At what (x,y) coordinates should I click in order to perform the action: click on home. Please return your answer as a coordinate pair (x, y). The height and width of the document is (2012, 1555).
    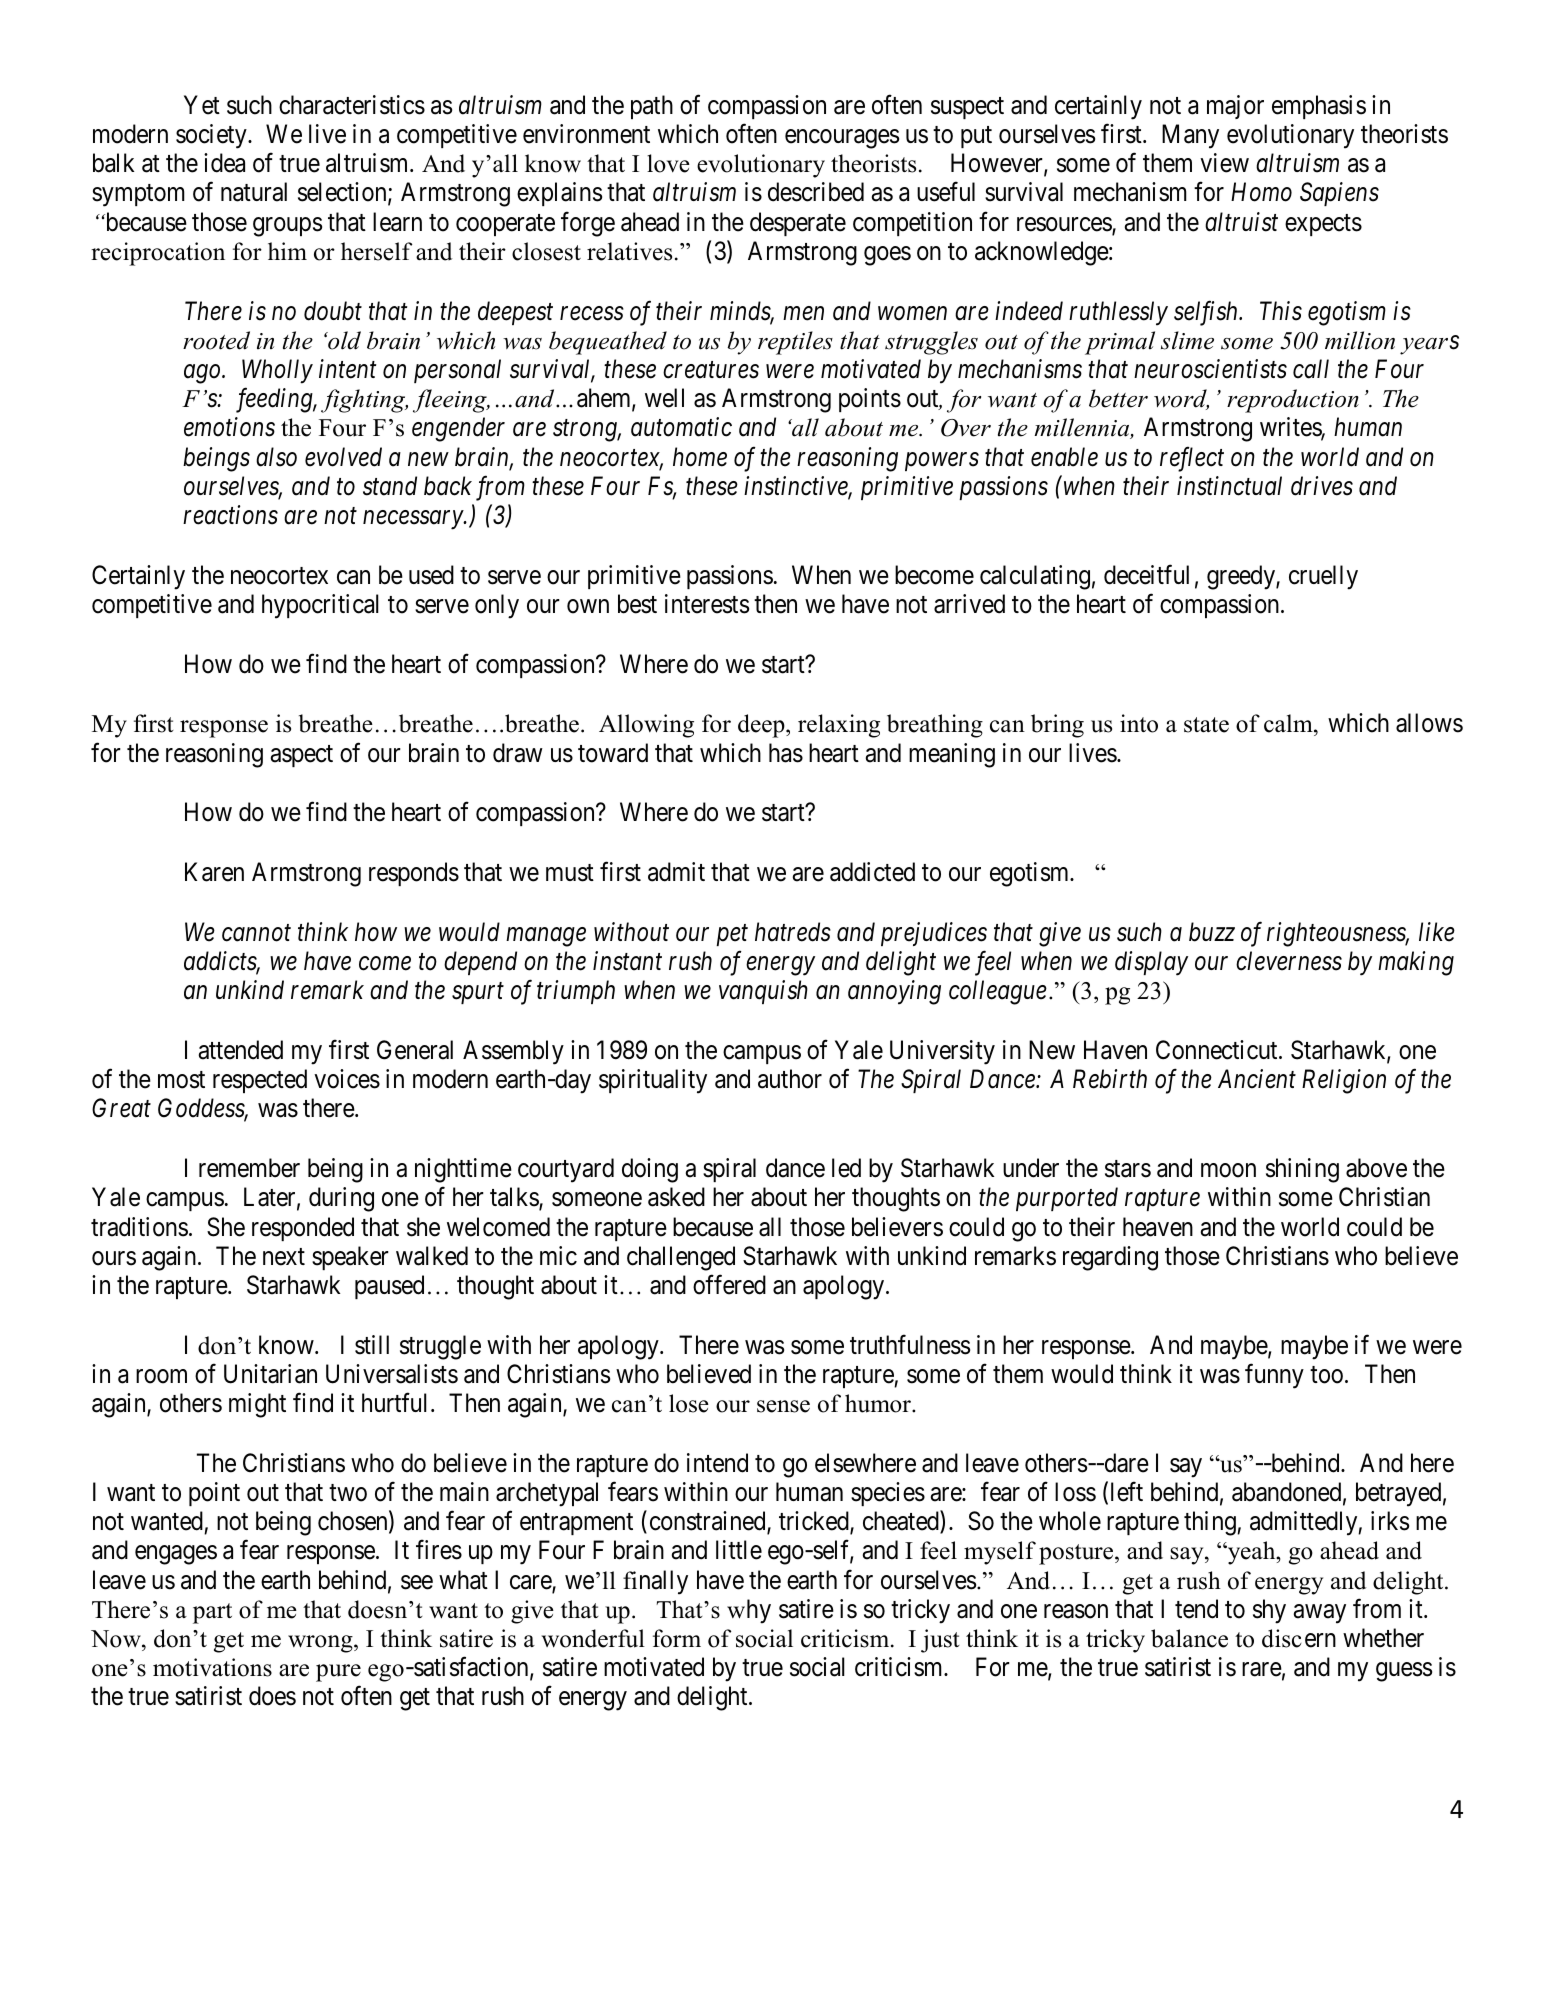
    Looking at the image, I should click on (700, 457).
